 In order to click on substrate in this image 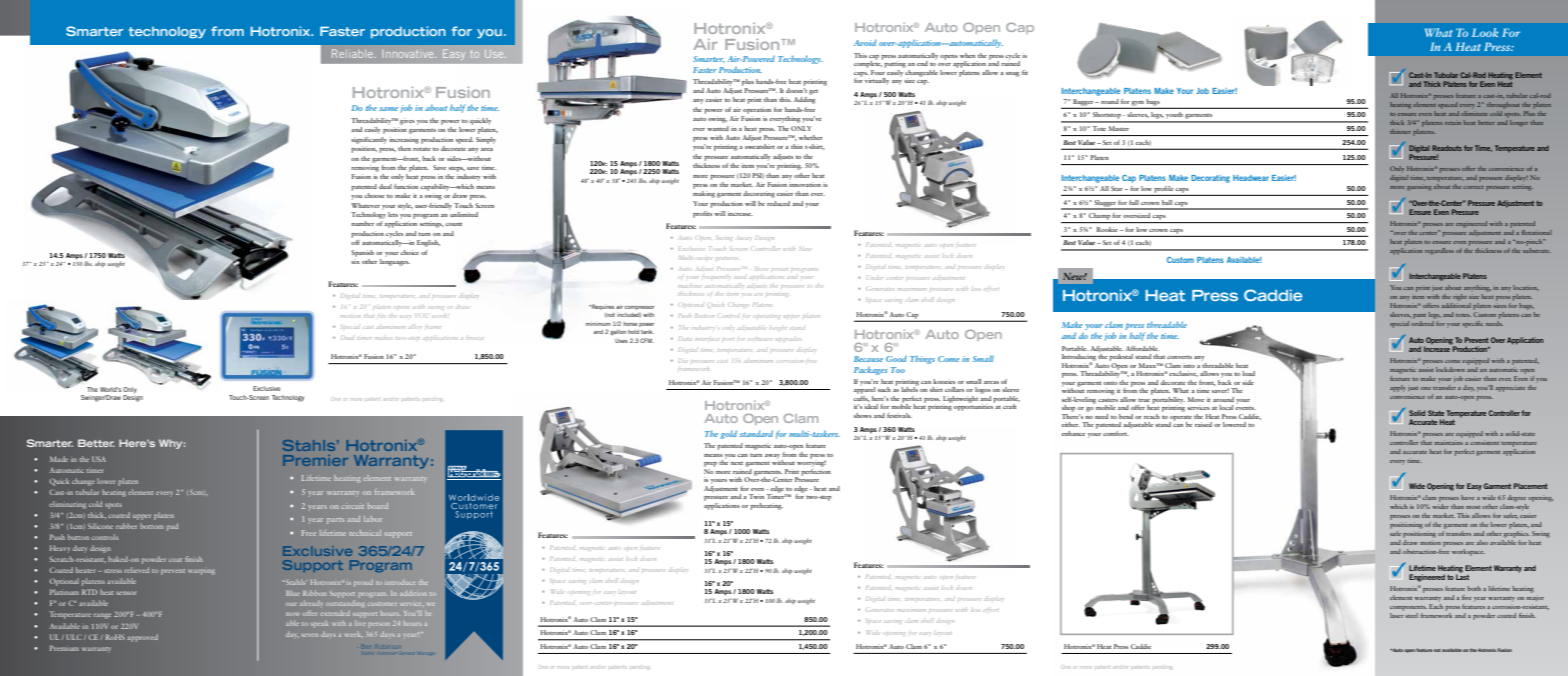, I will do `click(1537, 249)`.
